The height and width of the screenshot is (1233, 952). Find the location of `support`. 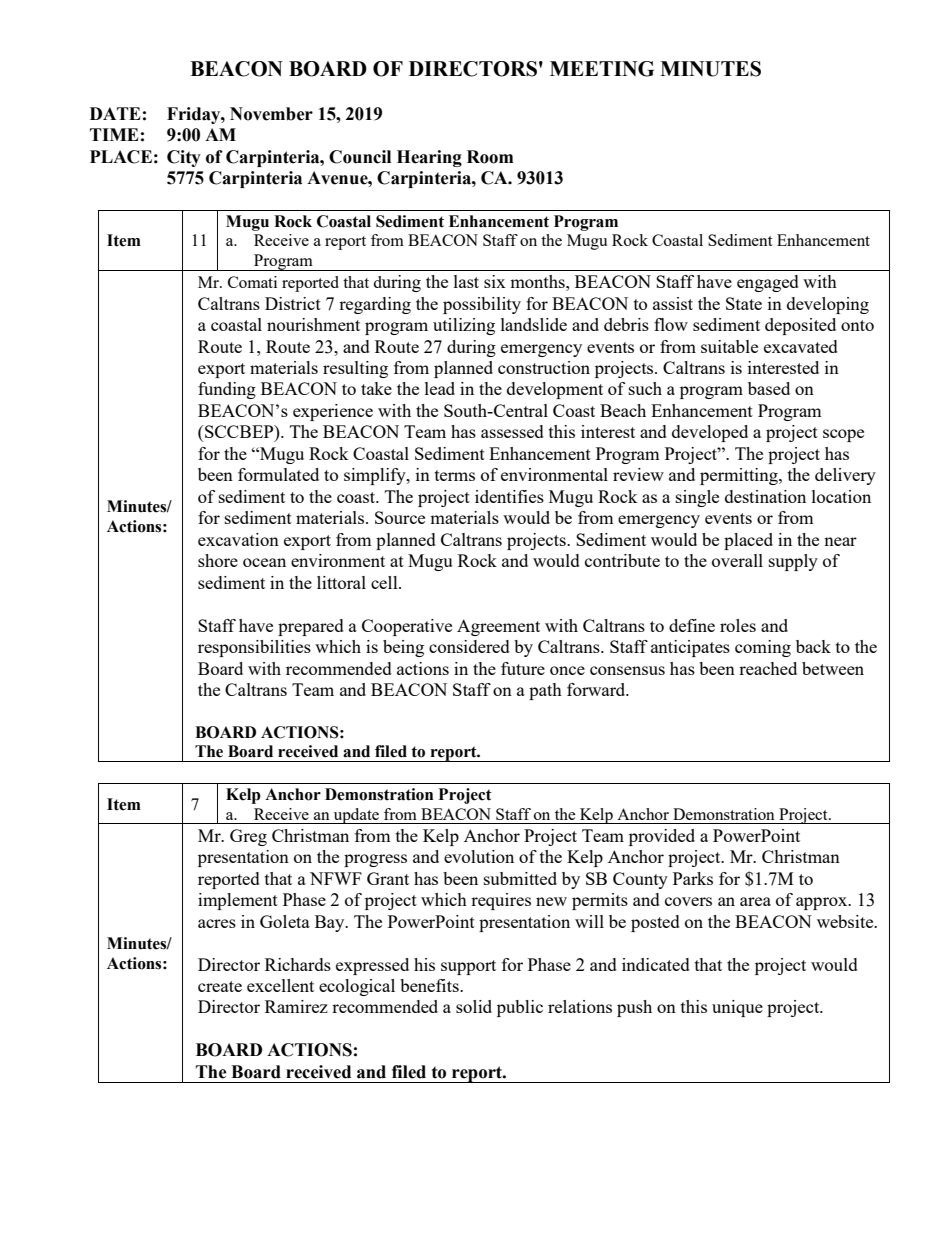

support is located at coordinates (468, 967).
